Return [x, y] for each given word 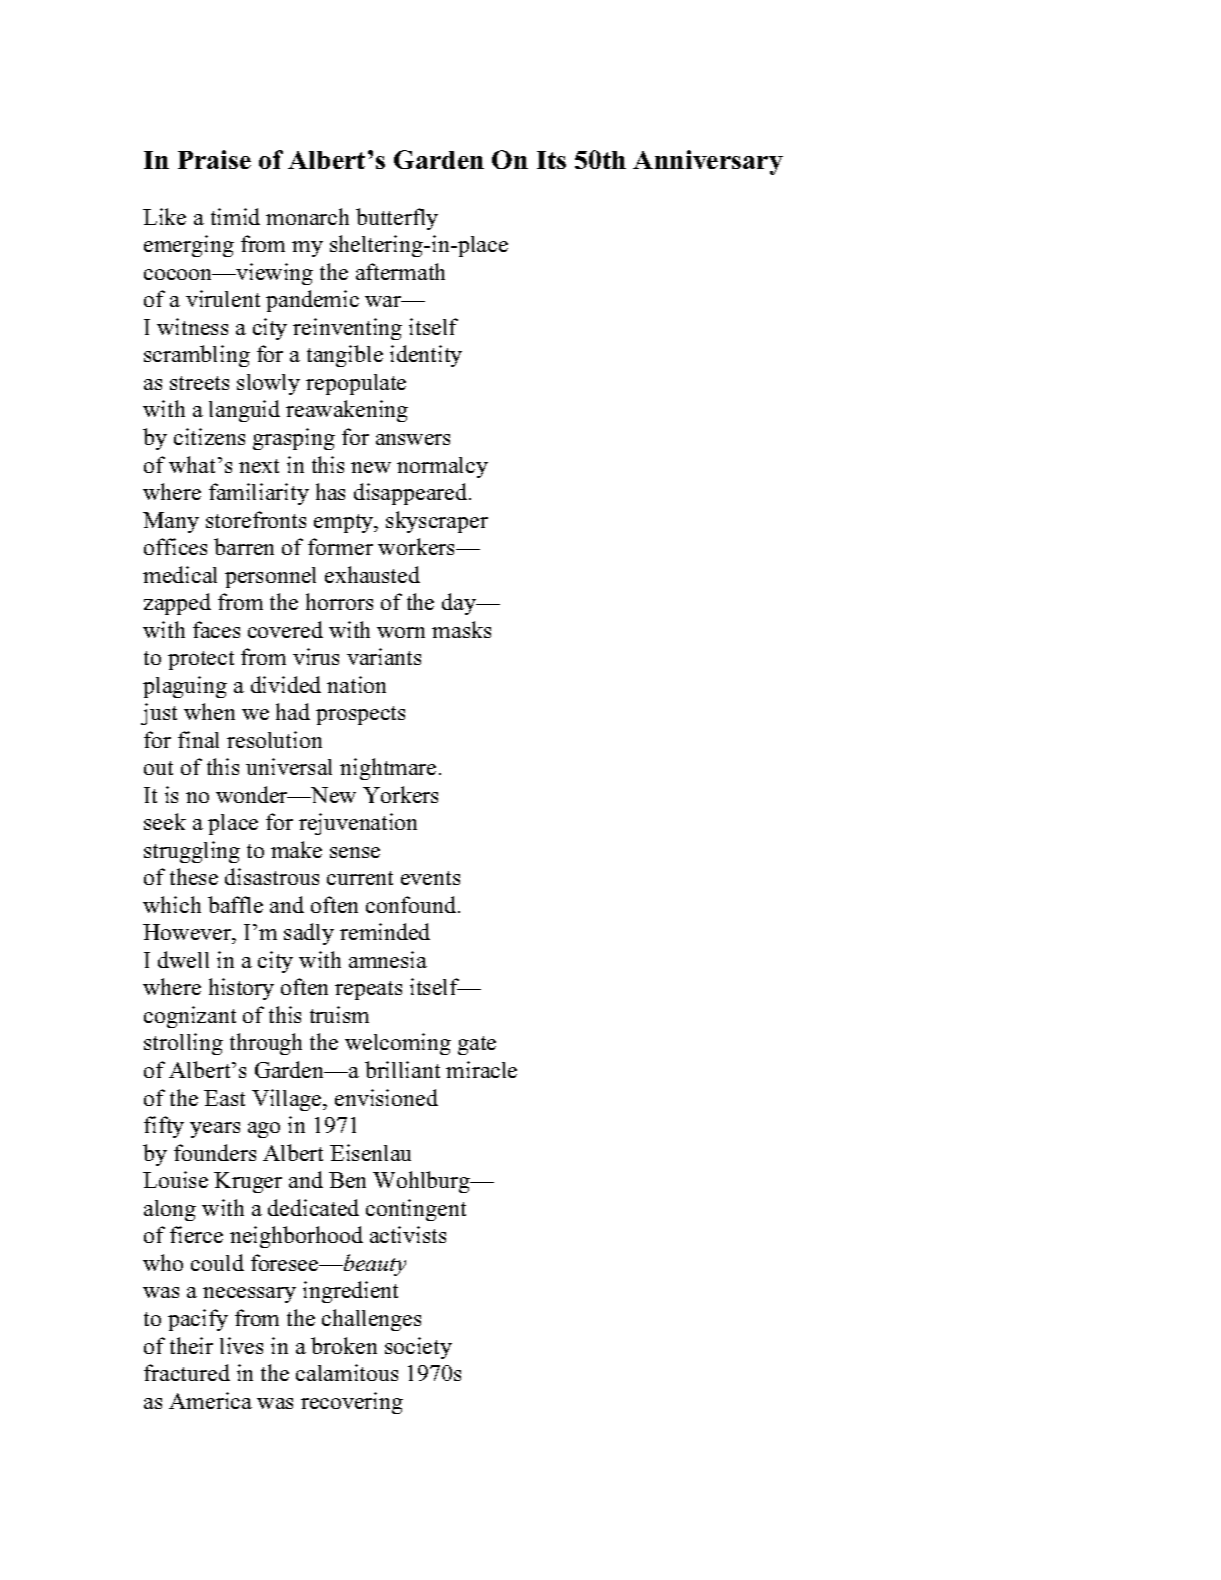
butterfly [397, 219]
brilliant [402, 1069]
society [418, 1348]
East [224, 1098]
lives [241, 1345]
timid [235, 216]
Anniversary [708, 162]
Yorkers [400, 794]
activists [408, 1234]
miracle [481, 1069]
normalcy [442, 467]
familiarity [259, 494]
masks [461, 629]
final [198, 739]
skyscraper [437, 522]
